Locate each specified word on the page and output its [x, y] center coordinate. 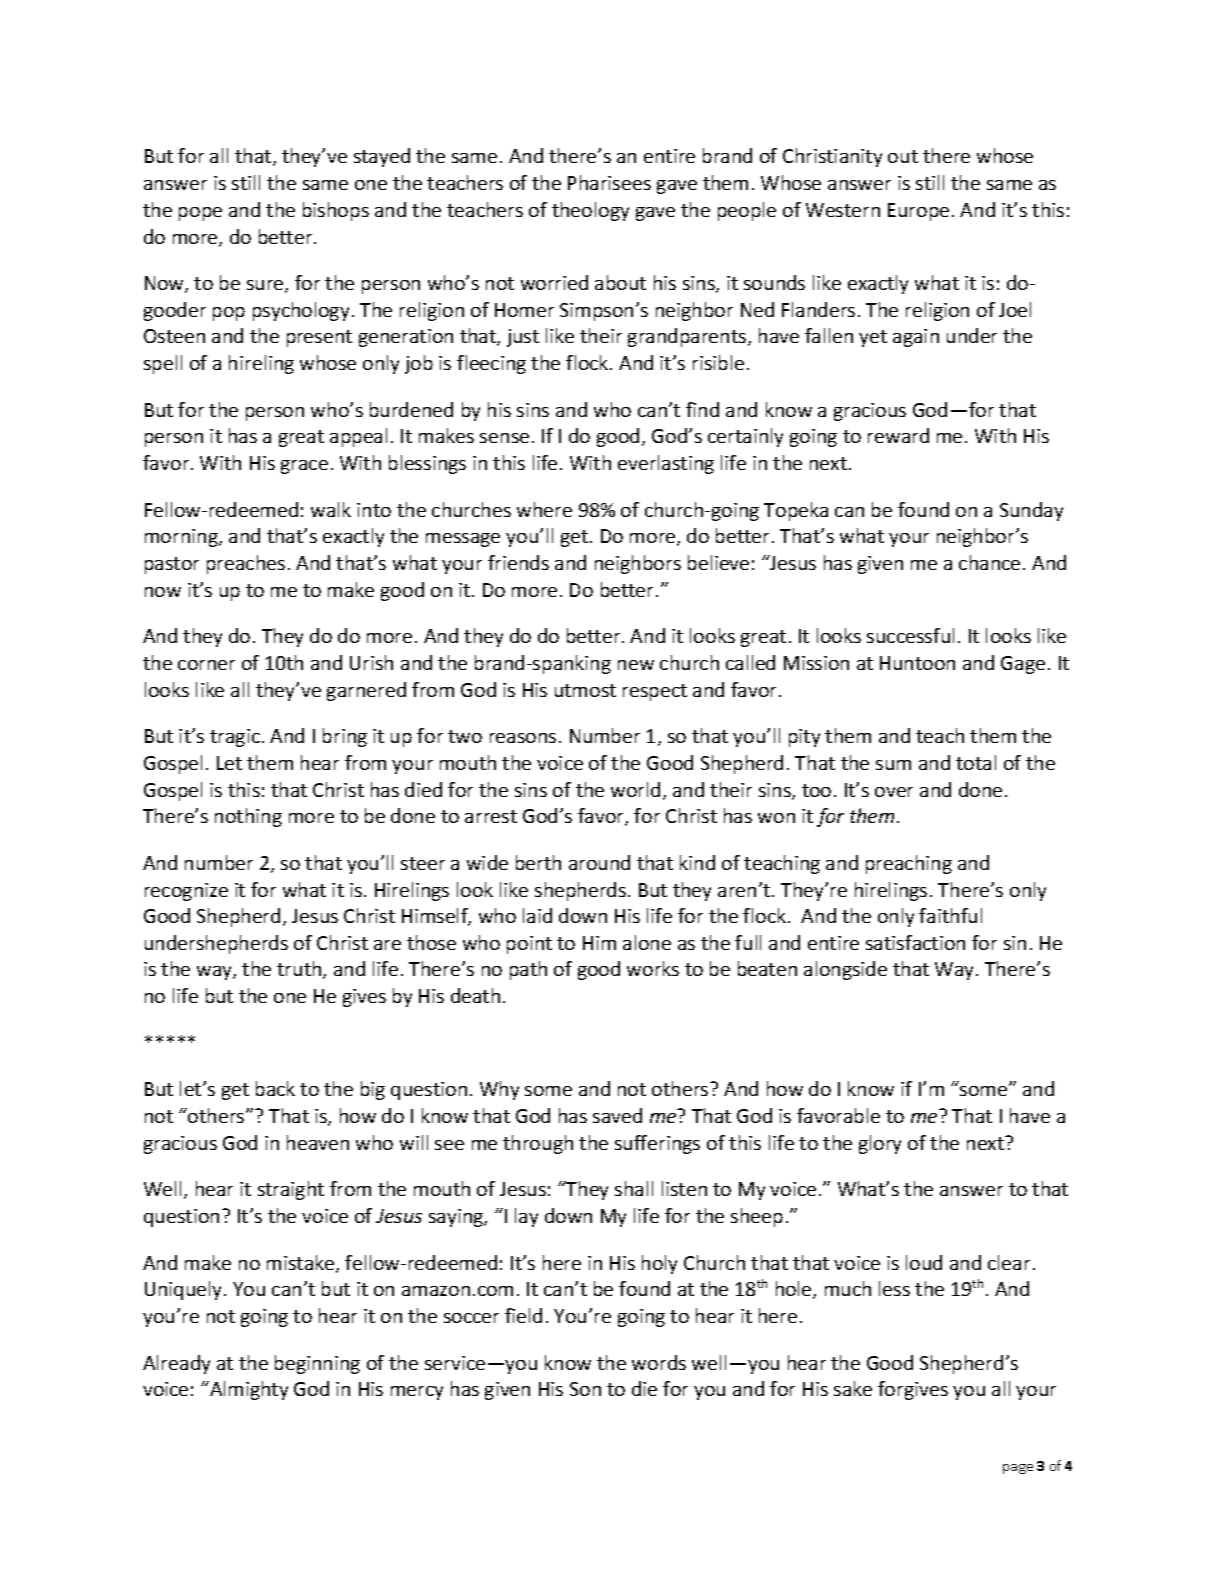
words [659, 1362]
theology [590, 211]
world [635, 789]
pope [200, 214]
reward [898, 435]
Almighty [248, 1390]
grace [304, 467]
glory [880, 1144]
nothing [248, 817]
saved [617, 1115]
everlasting [666, 464]
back [275, 1088]
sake [853, 1388]
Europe [918, 212]
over [894, 792]
